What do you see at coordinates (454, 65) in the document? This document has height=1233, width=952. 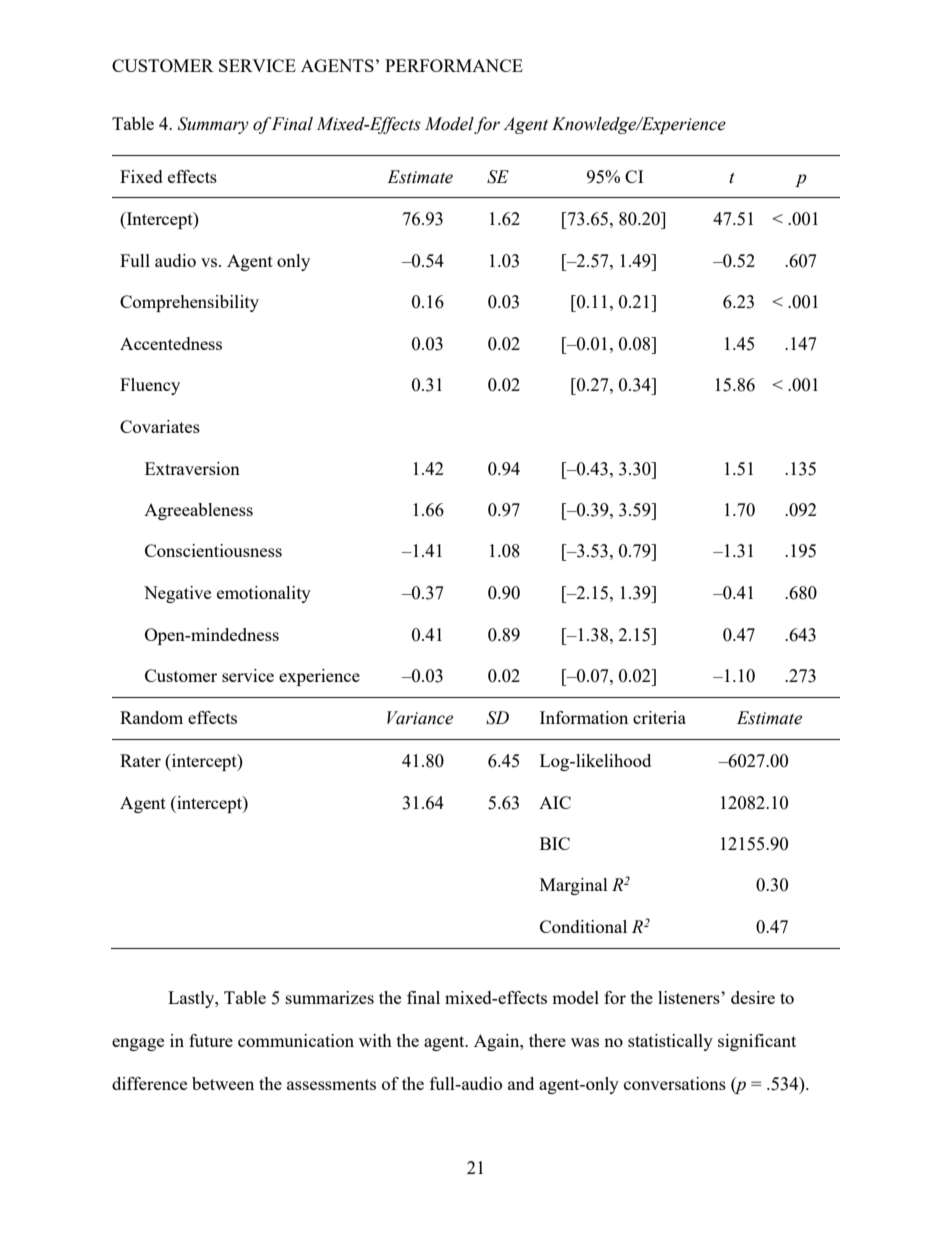 I see `PERFORMANCE` at bounding box center [454, 65].
